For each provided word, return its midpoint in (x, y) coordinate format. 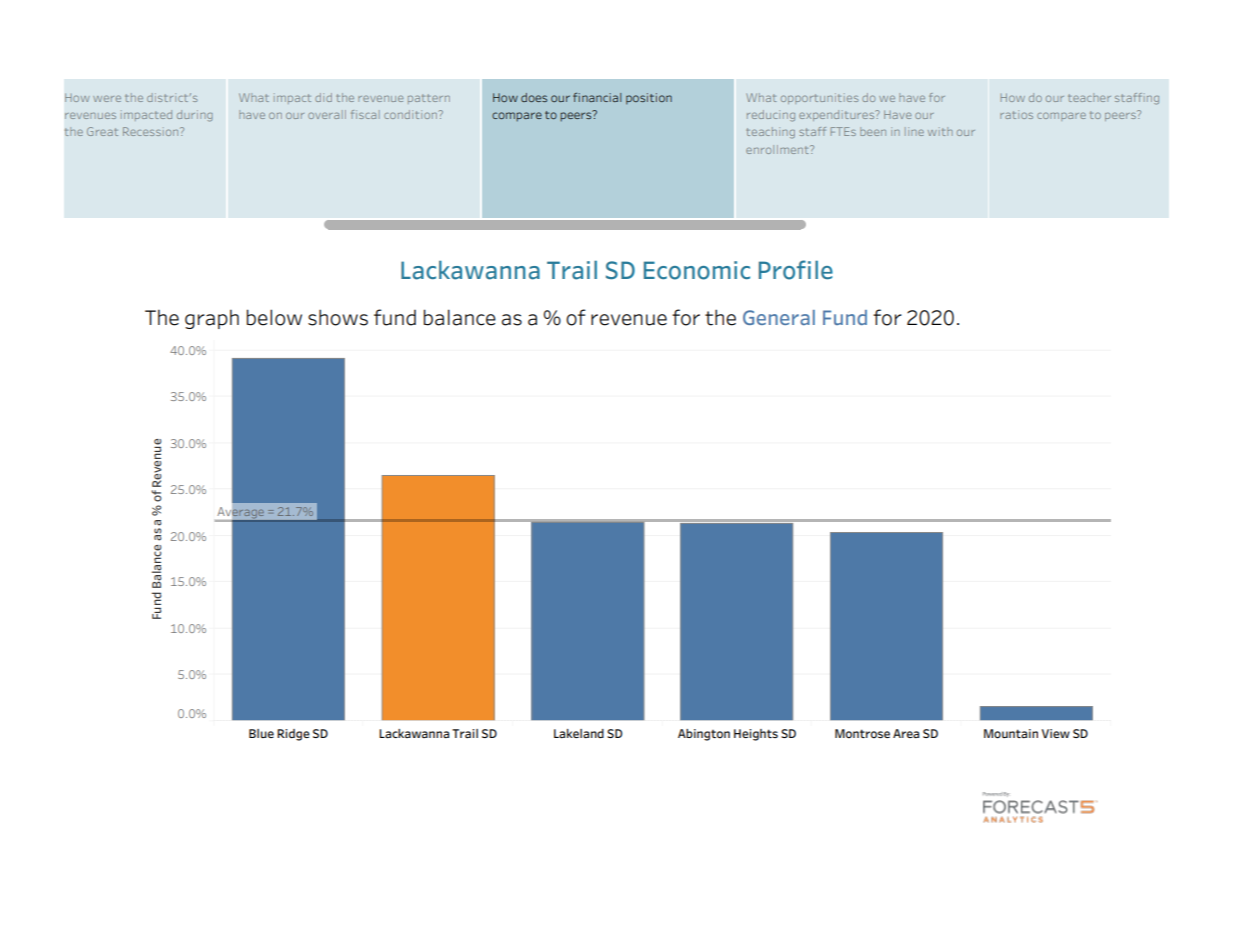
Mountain (1011, 734)
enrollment (778, 149)
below (274, 317)
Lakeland (579, 733)
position (649, 98)
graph (212, 319)
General (779, 317)
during (195, 116)
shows (338, 317)
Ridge (293, 735)
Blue (261, 733)
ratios (1016, 114)
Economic (697, 270)
